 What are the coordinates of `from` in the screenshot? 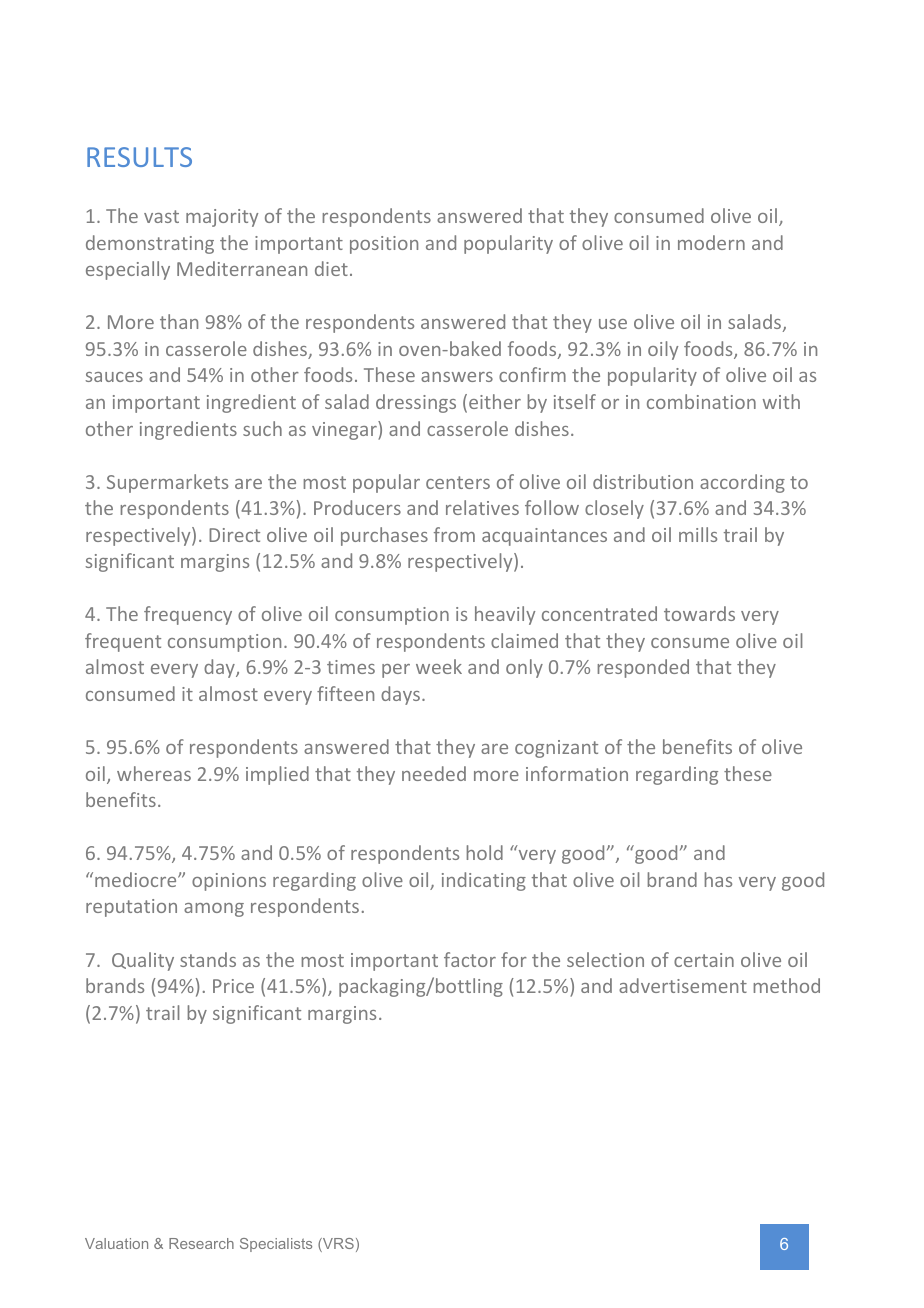 It's located at (454, 534).
